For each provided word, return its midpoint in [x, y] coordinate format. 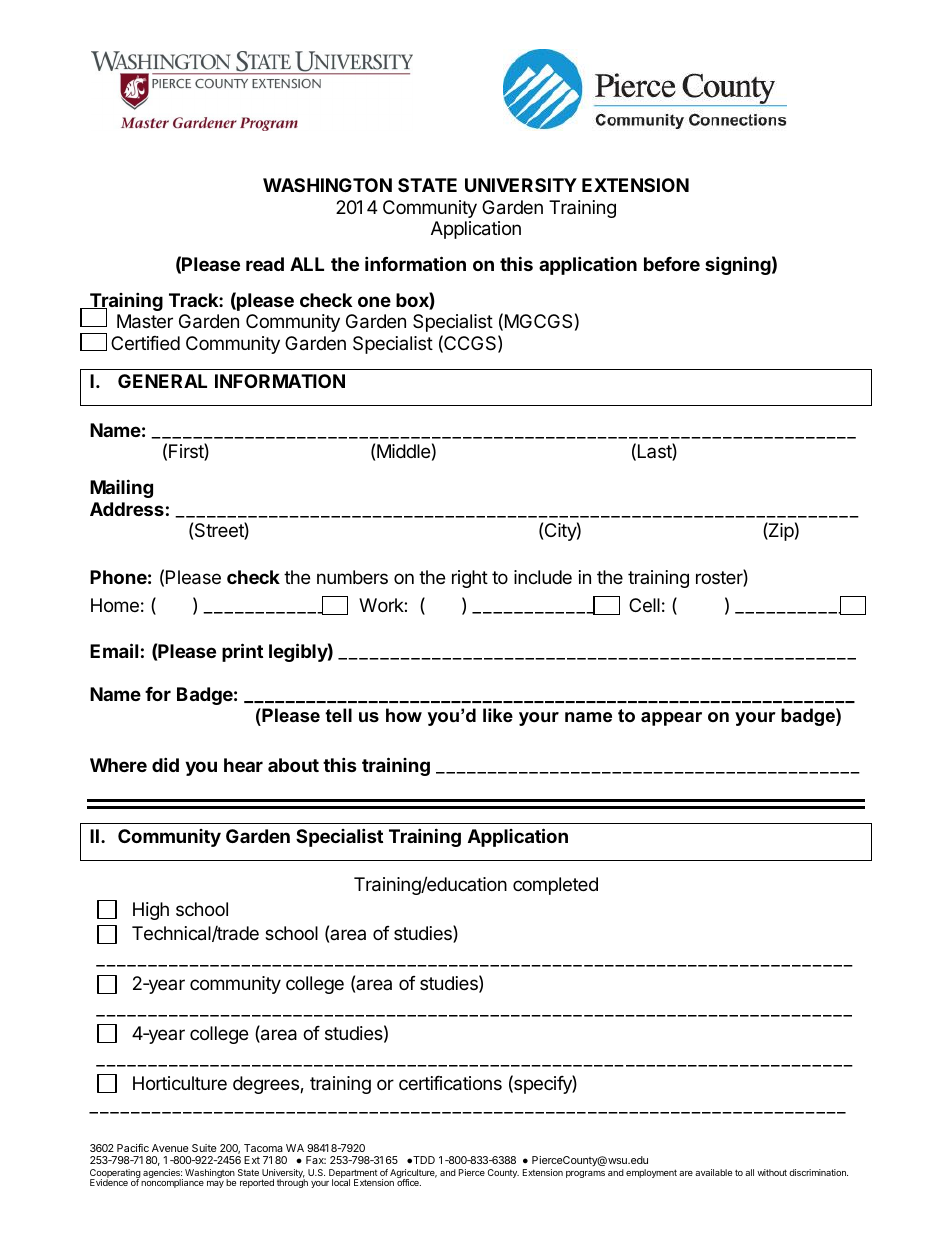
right [470, 579]
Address [127, 509]
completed [555, 886]
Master [145, 321]
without [772, 1172]
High [151, 911]
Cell [644, 605]
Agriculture [413, 1175]
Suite [204, 1148]
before [672, 264]
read [265, 264]
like [498, 715]
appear [671, 719]
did [165, 764]
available [713, 1172]
